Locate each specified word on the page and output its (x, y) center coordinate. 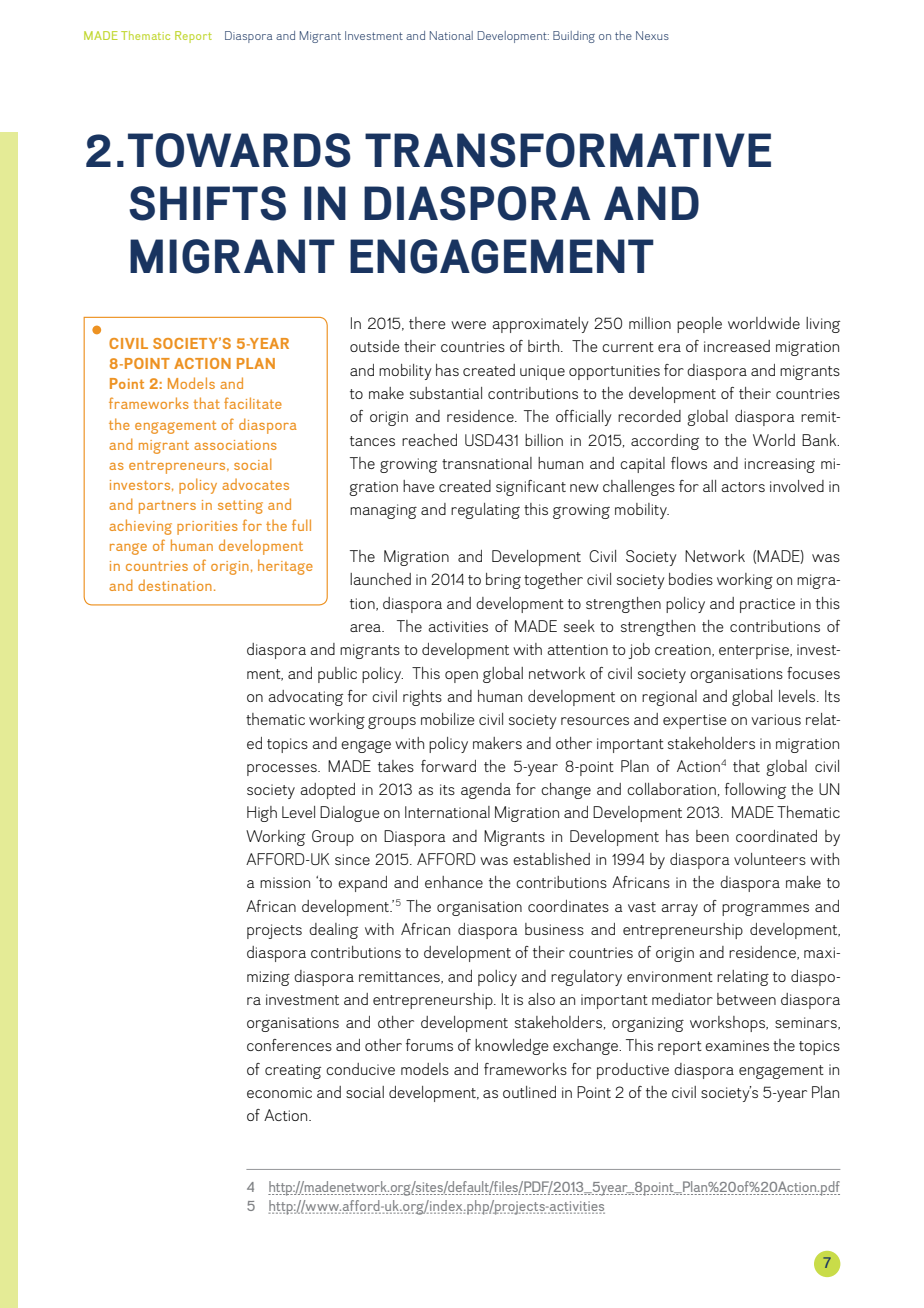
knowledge (512, 1047)
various (776, 719)
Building (574, 37)
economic (279, 1092)
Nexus (652, 35)
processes (283, 770)
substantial (446, 393)
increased (737, 346)
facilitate (253, 403)
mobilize (448, 719)
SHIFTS (207, 203)
